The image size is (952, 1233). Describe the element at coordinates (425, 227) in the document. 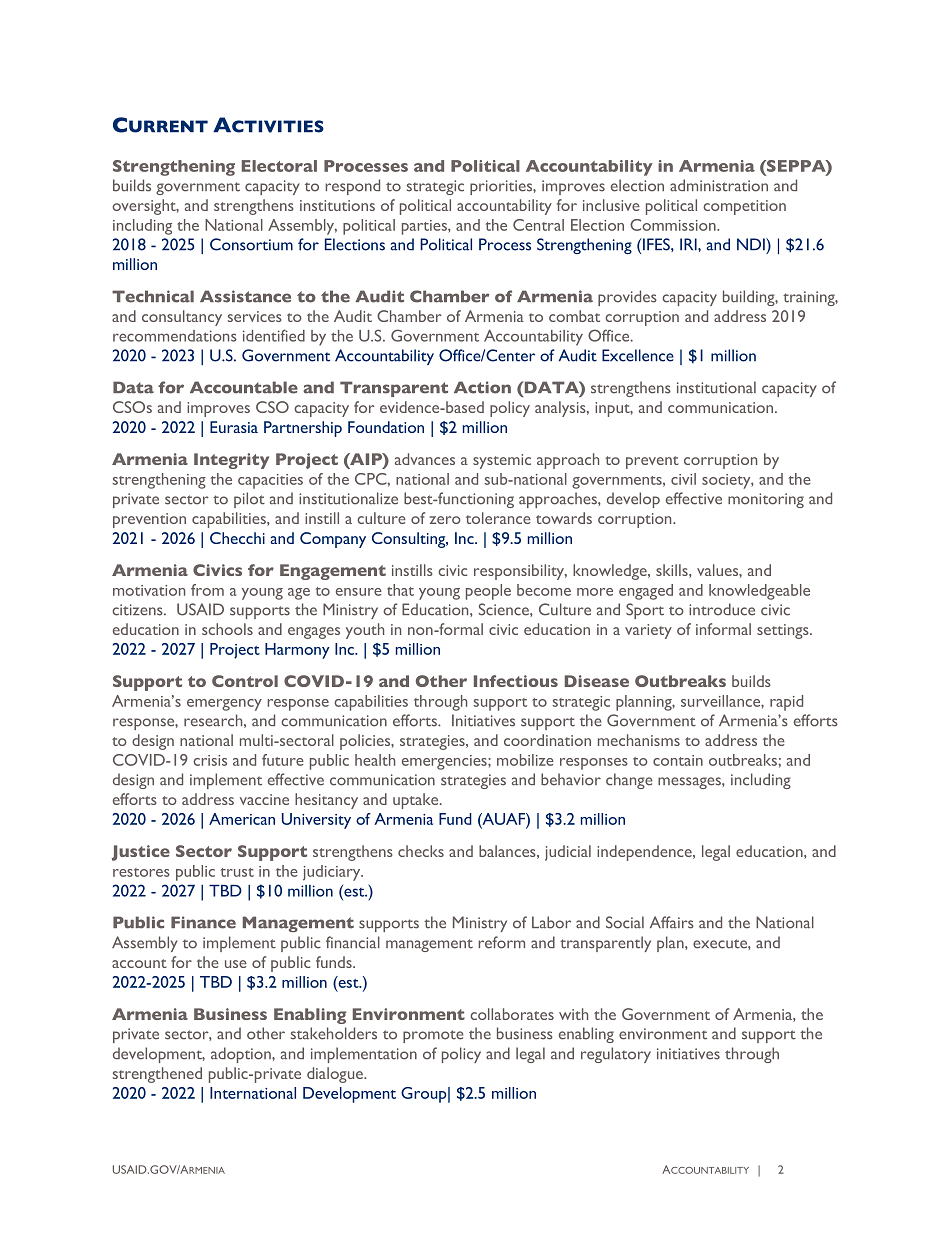

I see `parties` at that location.
